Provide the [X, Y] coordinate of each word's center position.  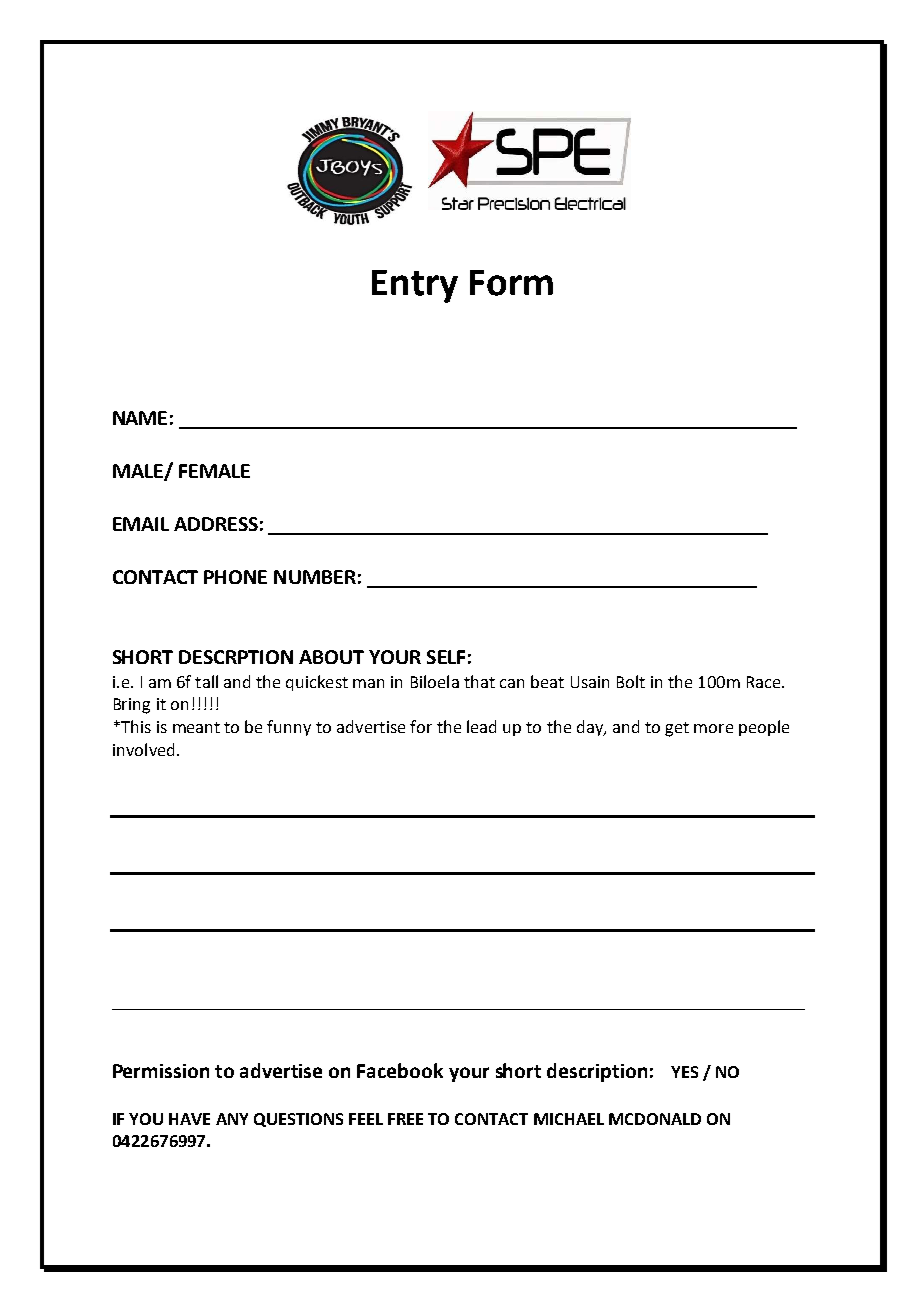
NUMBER [315, 577]
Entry [415, 286]
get [677, 729]
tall [206, 681]
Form [511, 283]
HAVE [189, 1119]
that [479, 681]
